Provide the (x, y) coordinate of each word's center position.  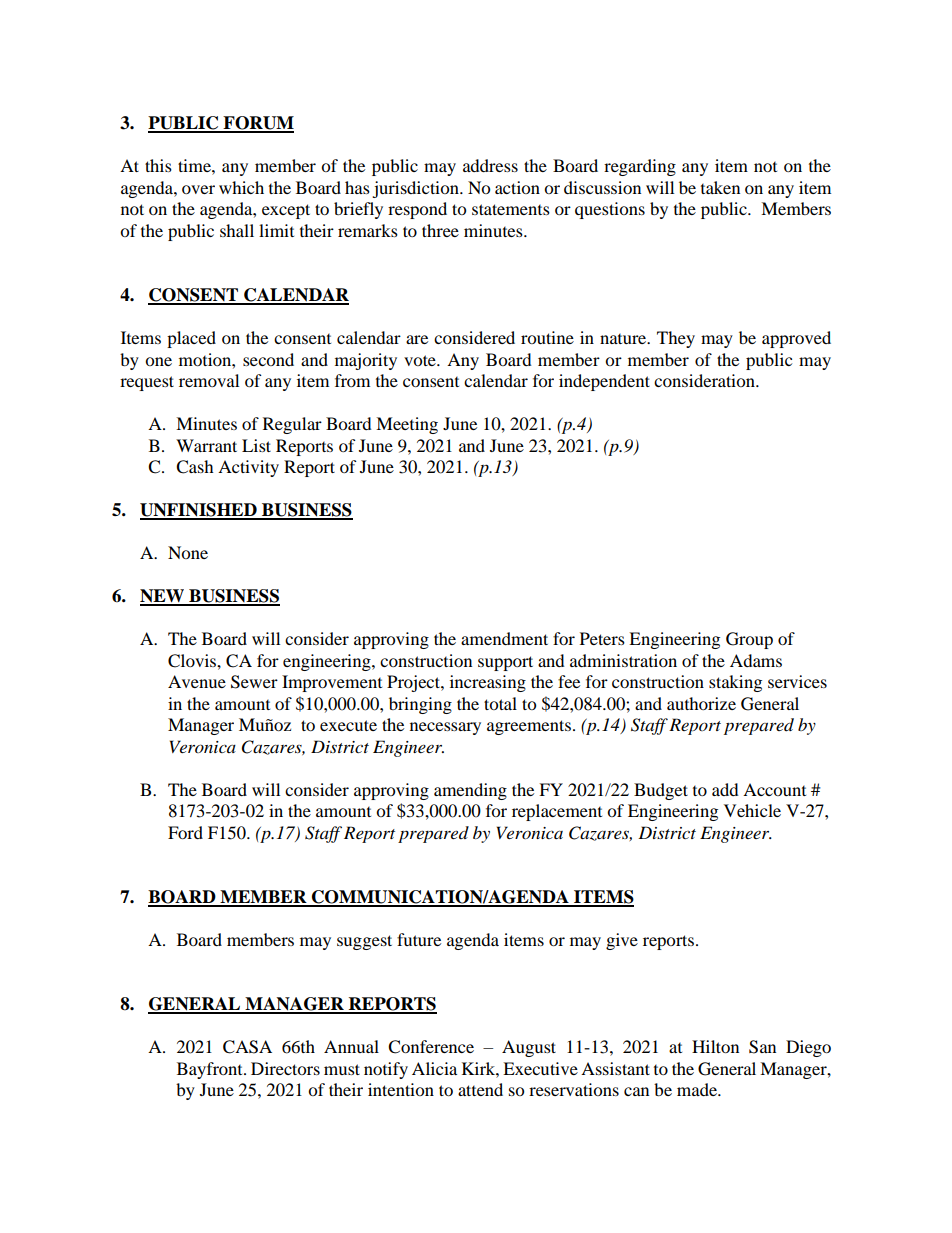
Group (749, 640)
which (241, 187)
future (419, 939)
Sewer (254, 682)
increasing (488, 683)
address (490, 165)
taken (720, 187)
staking (735, 683)
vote (421, 360)
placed (191, 339)
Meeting (407, 425)
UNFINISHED (199, 511)
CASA (247, 1047)
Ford (185, 832)
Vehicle (752, 810)
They (676, 339)
